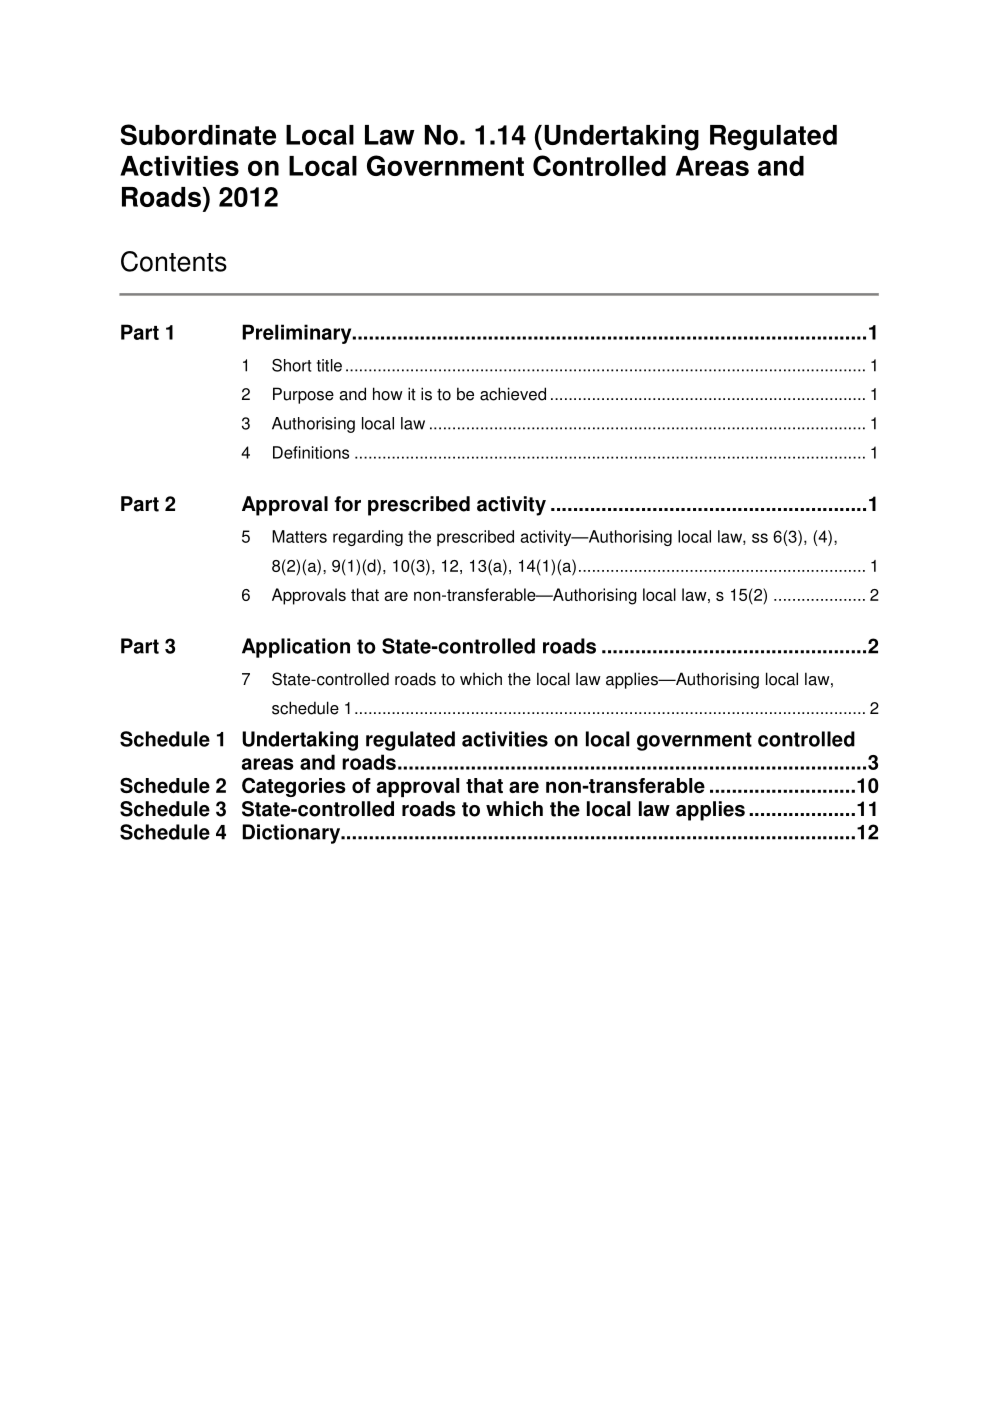 Image resolution: width=1004 pixels, height=1420 pixels. Describe the element at coordinates (368, 538) in the document. I see `regarding` at that location.
